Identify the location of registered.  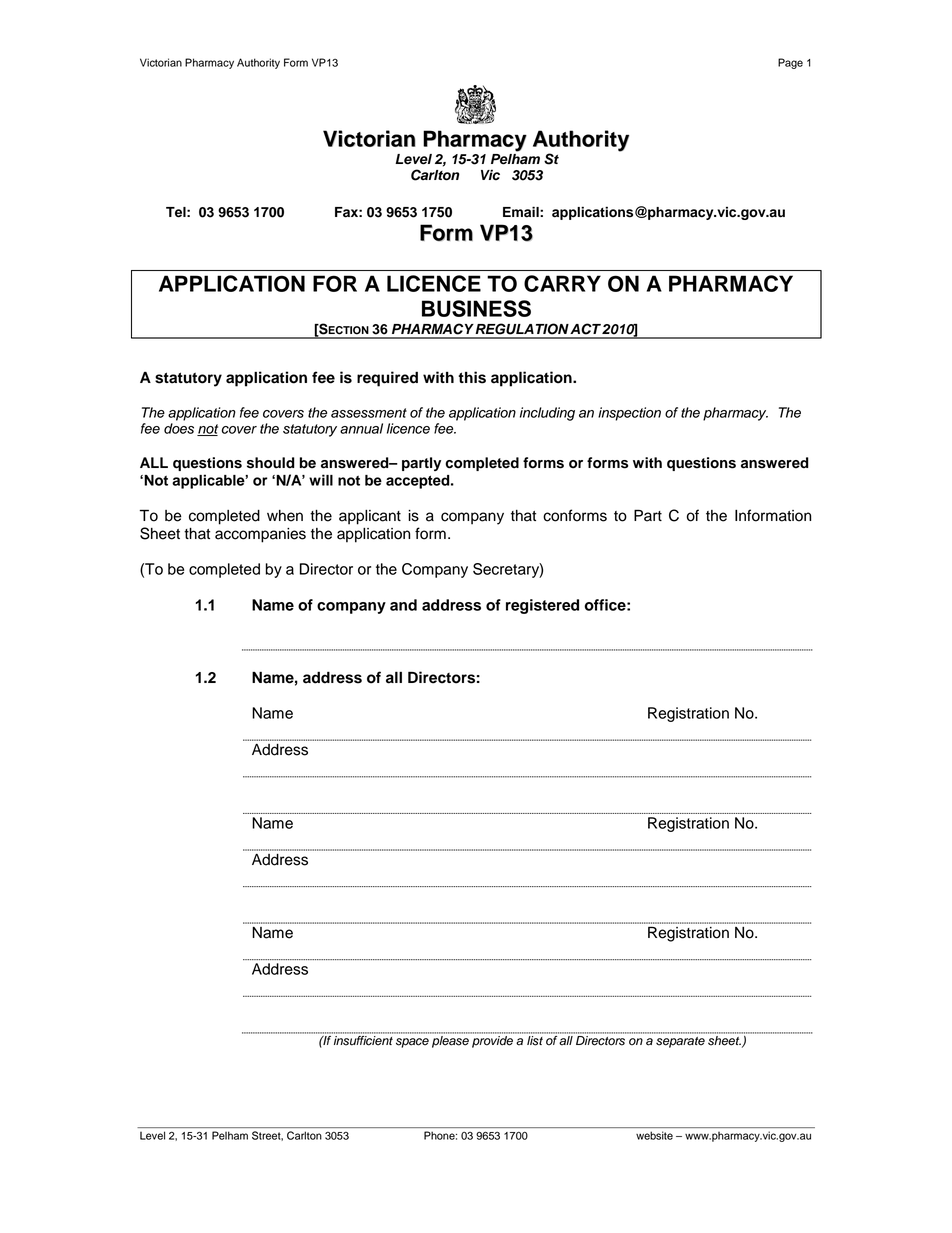
(542, 606).
